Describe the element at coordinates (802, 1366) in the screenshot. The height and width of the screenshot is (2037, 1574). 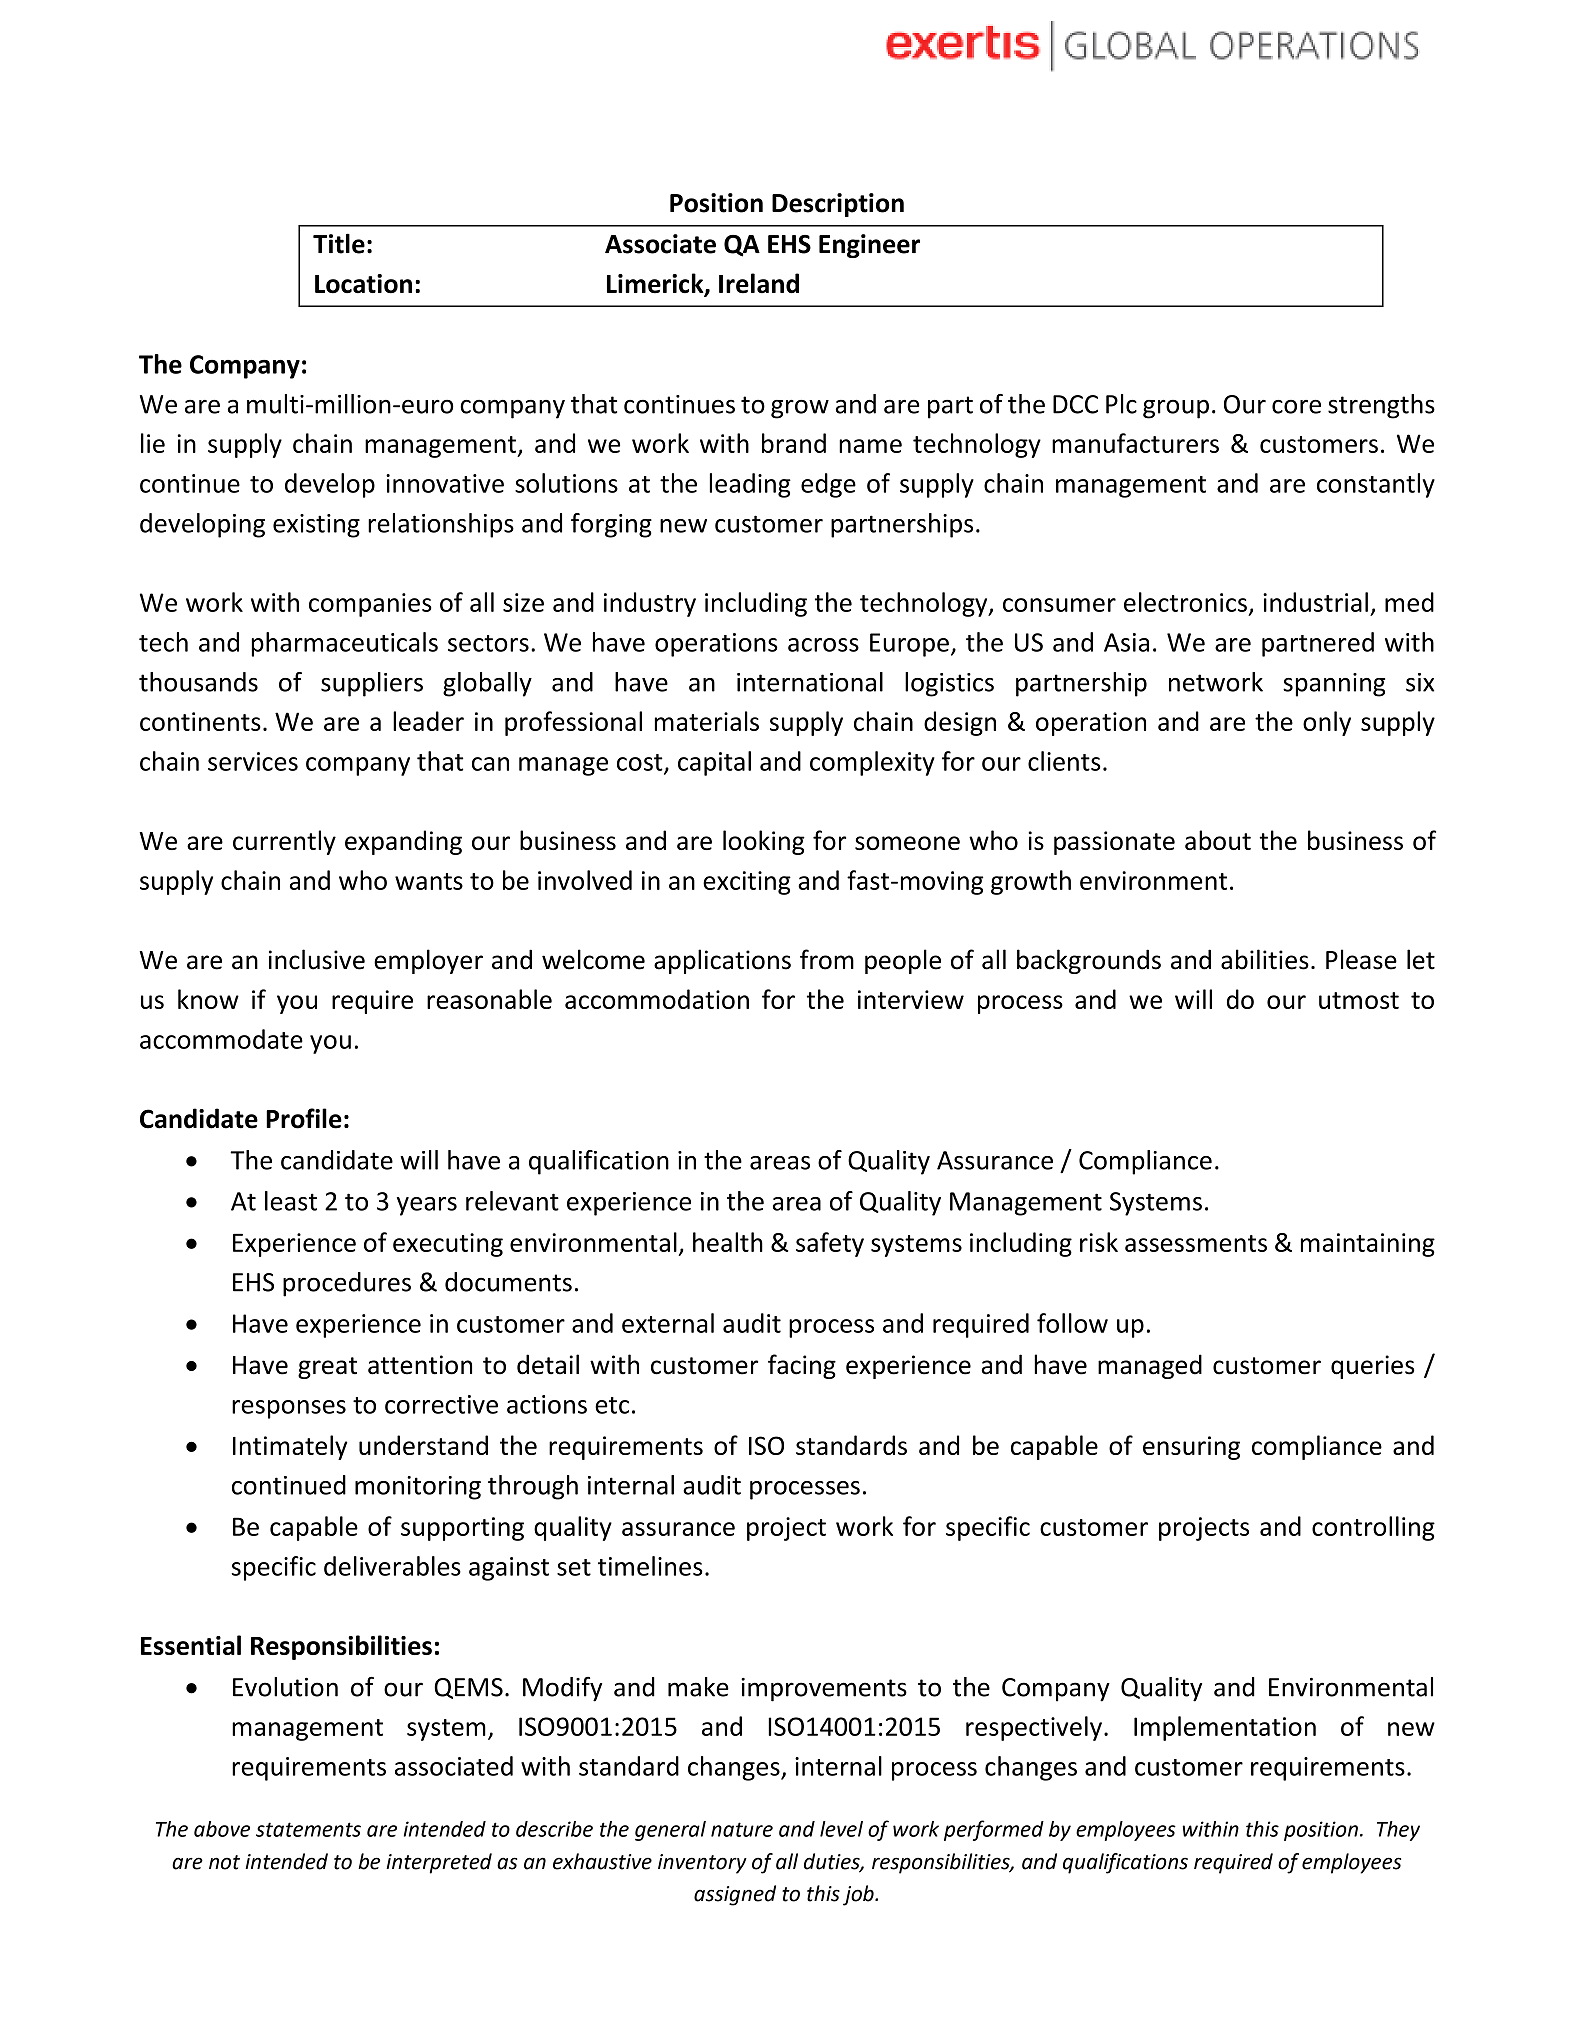
I see `facing` at that location.
